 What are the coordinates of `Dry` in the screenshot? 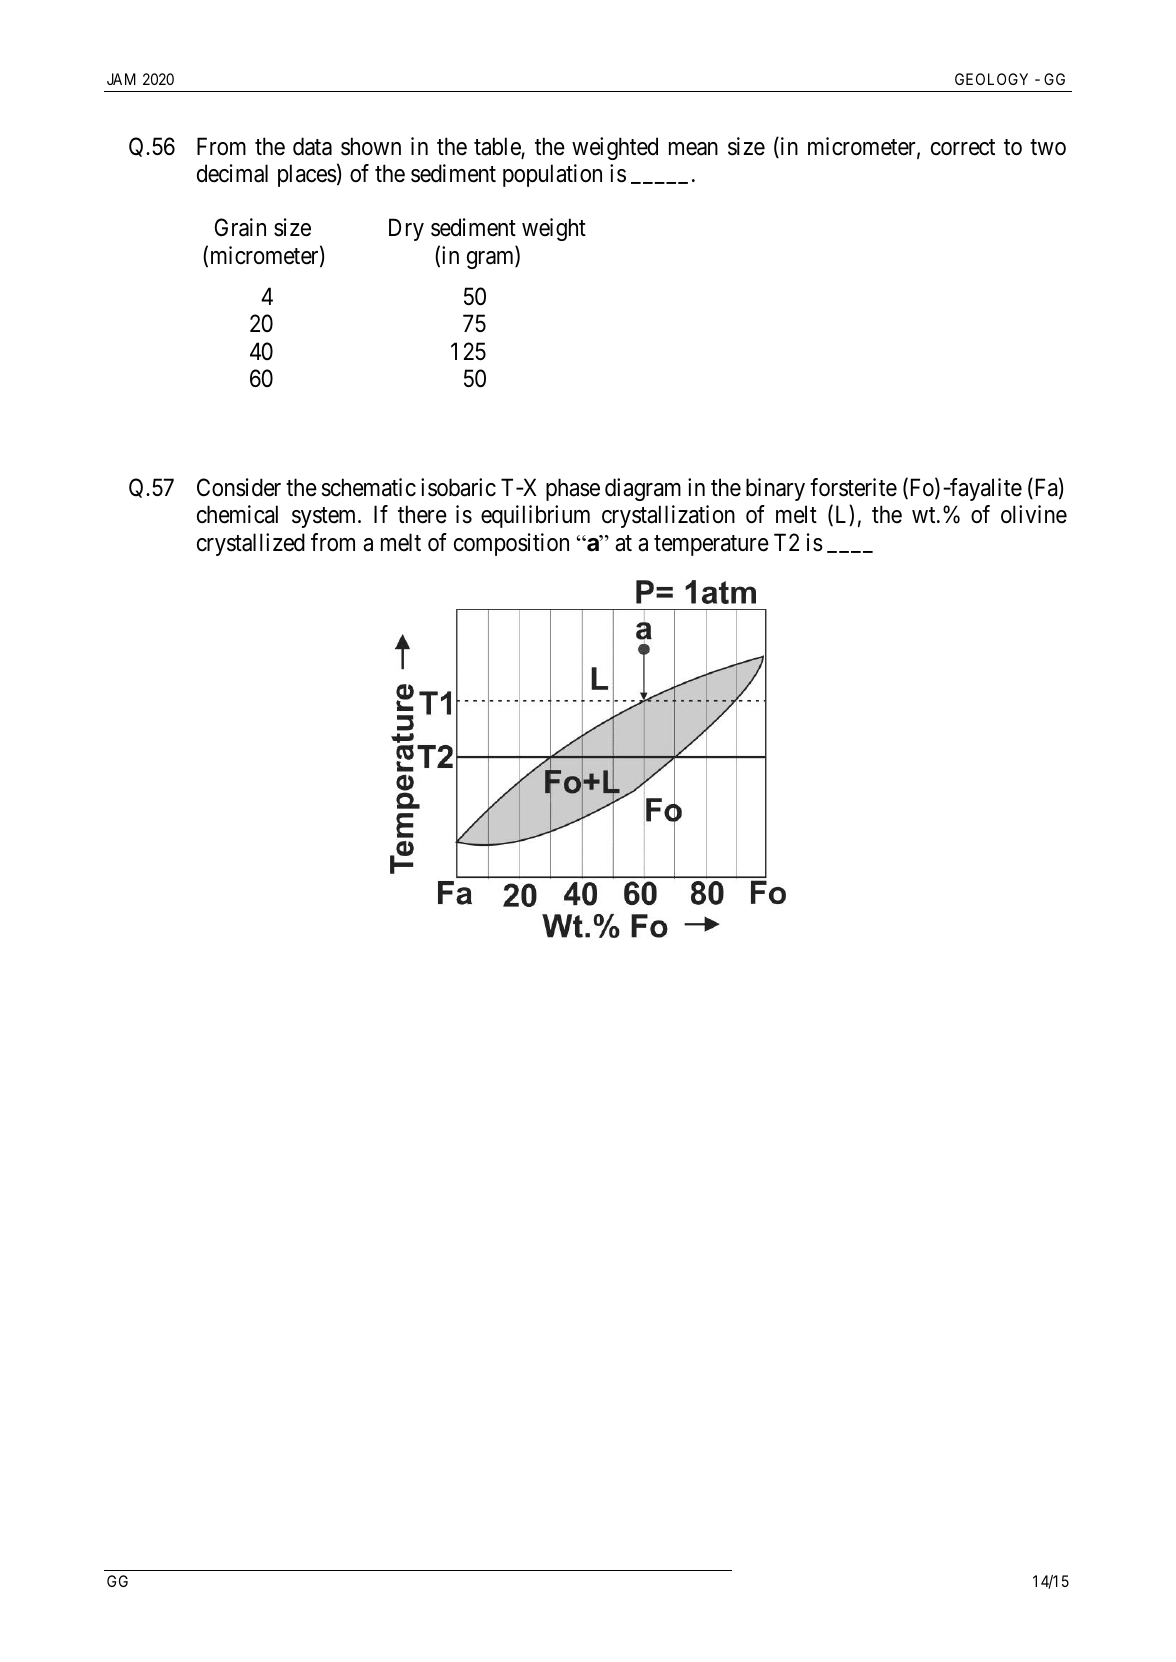 It's located at (406, 230).
